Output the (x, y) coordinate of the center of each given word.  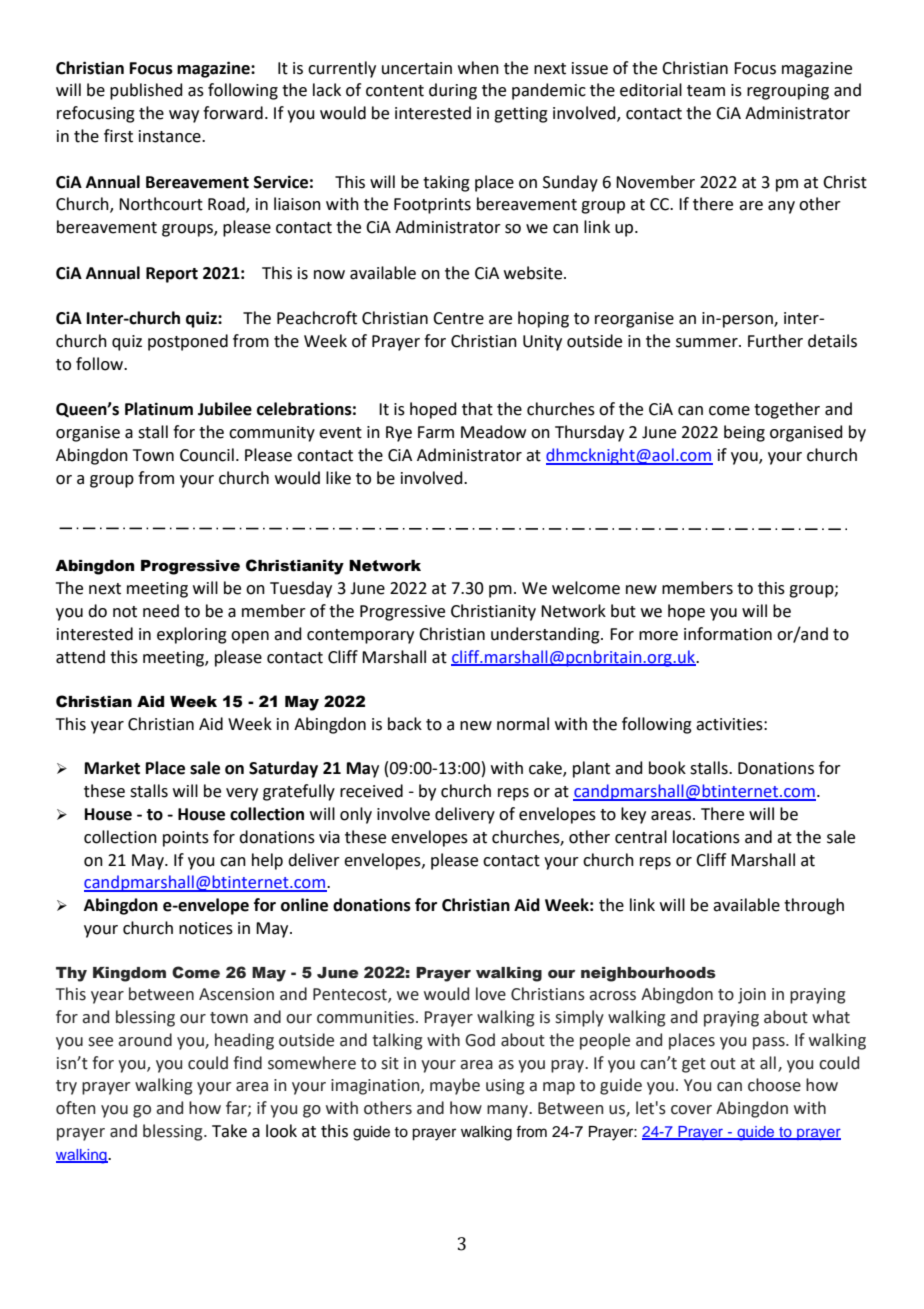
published (146, 91)
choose (774, 1085)
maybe (455, 1086)
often (75, 1108)
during (453, 91)
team (706, 91)
